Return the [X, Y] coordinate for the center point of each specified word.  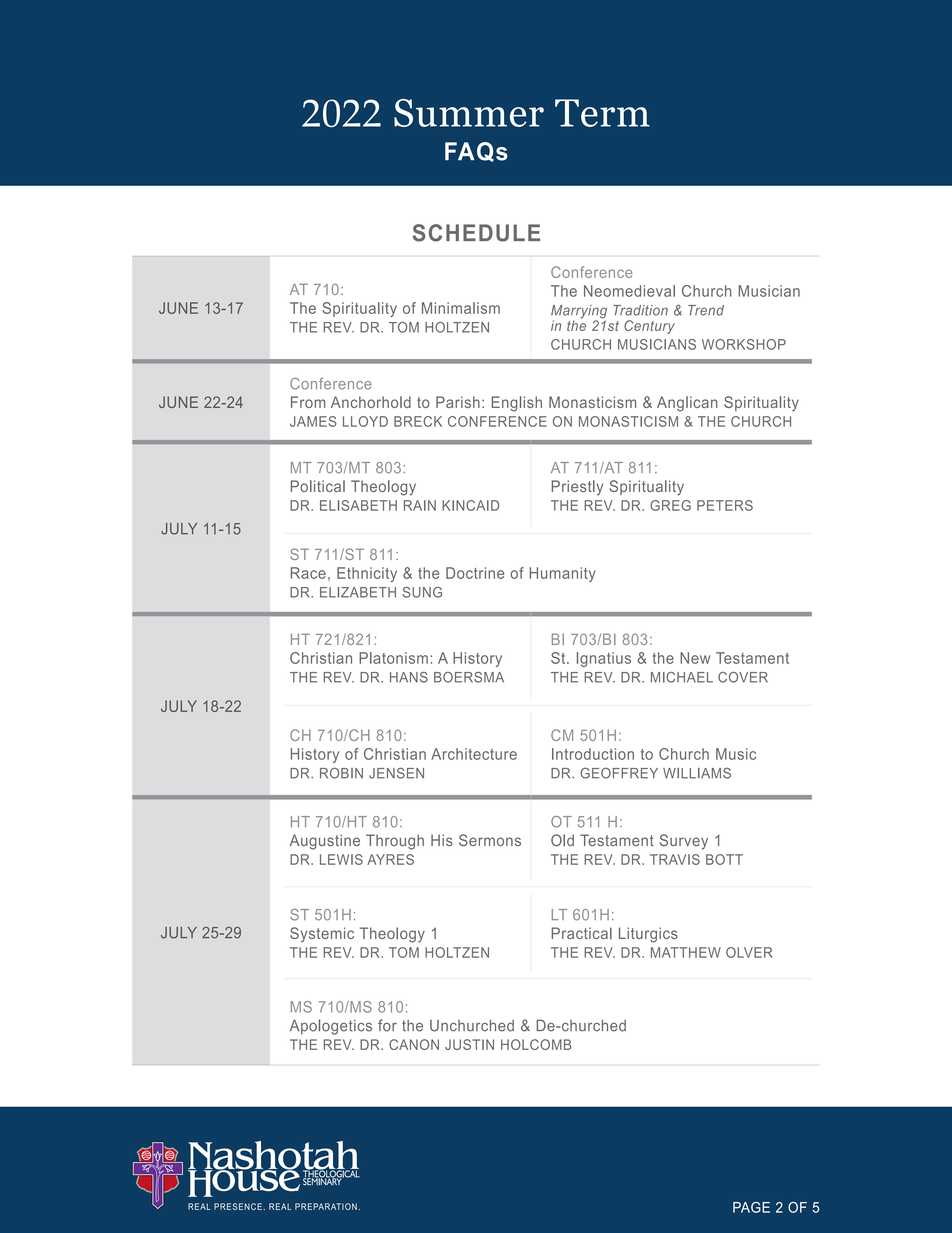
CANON [414, 1044]
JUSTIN [469, 1044]
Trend [706, 310]
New [695, 658]
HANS [409, 677]
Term [602, 113]
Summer [469, 113]
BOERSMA [469, 677]
